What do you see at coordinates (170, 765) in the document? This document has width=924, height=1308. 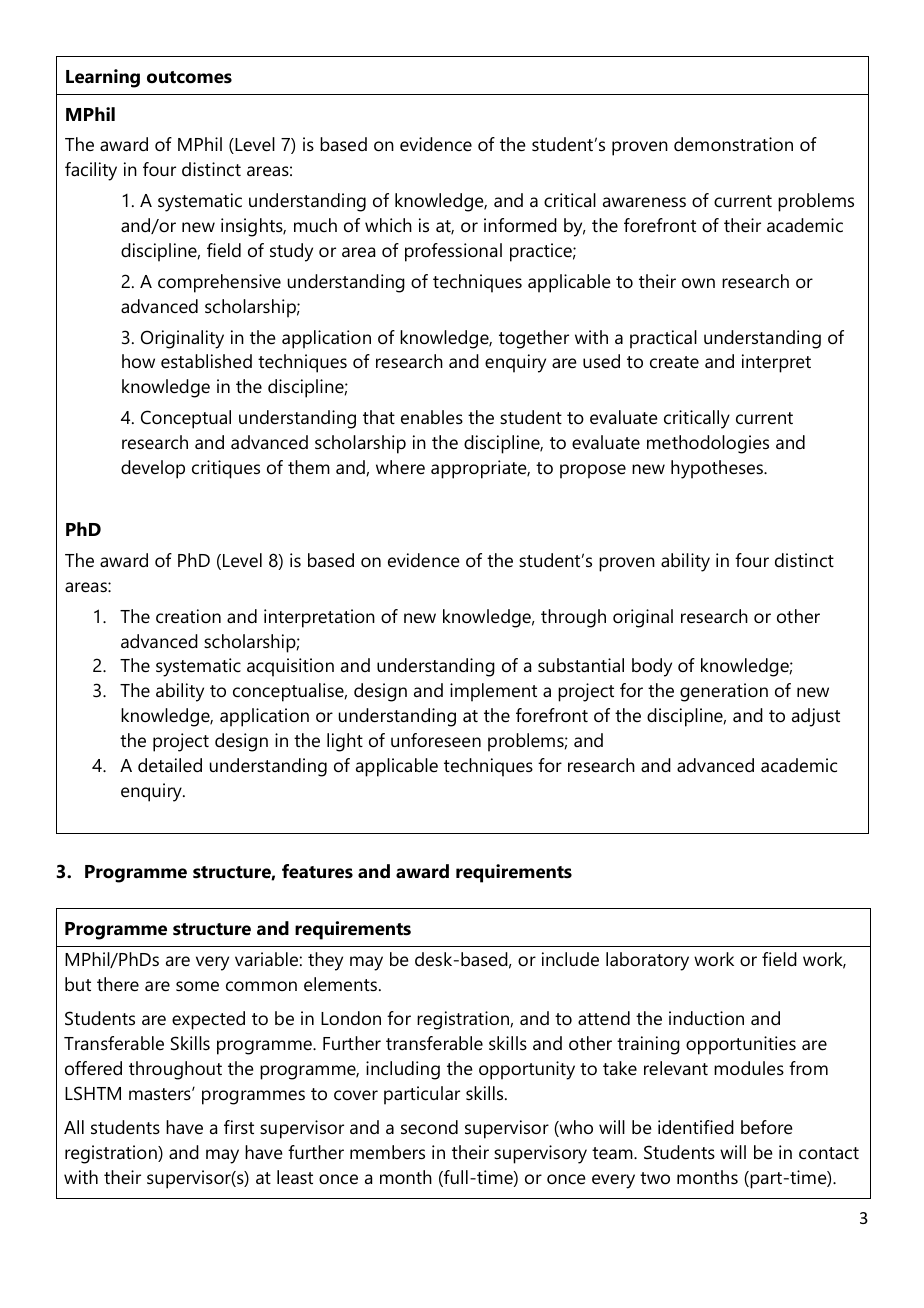 I see `detailed` at bounding box center [170, 765].
